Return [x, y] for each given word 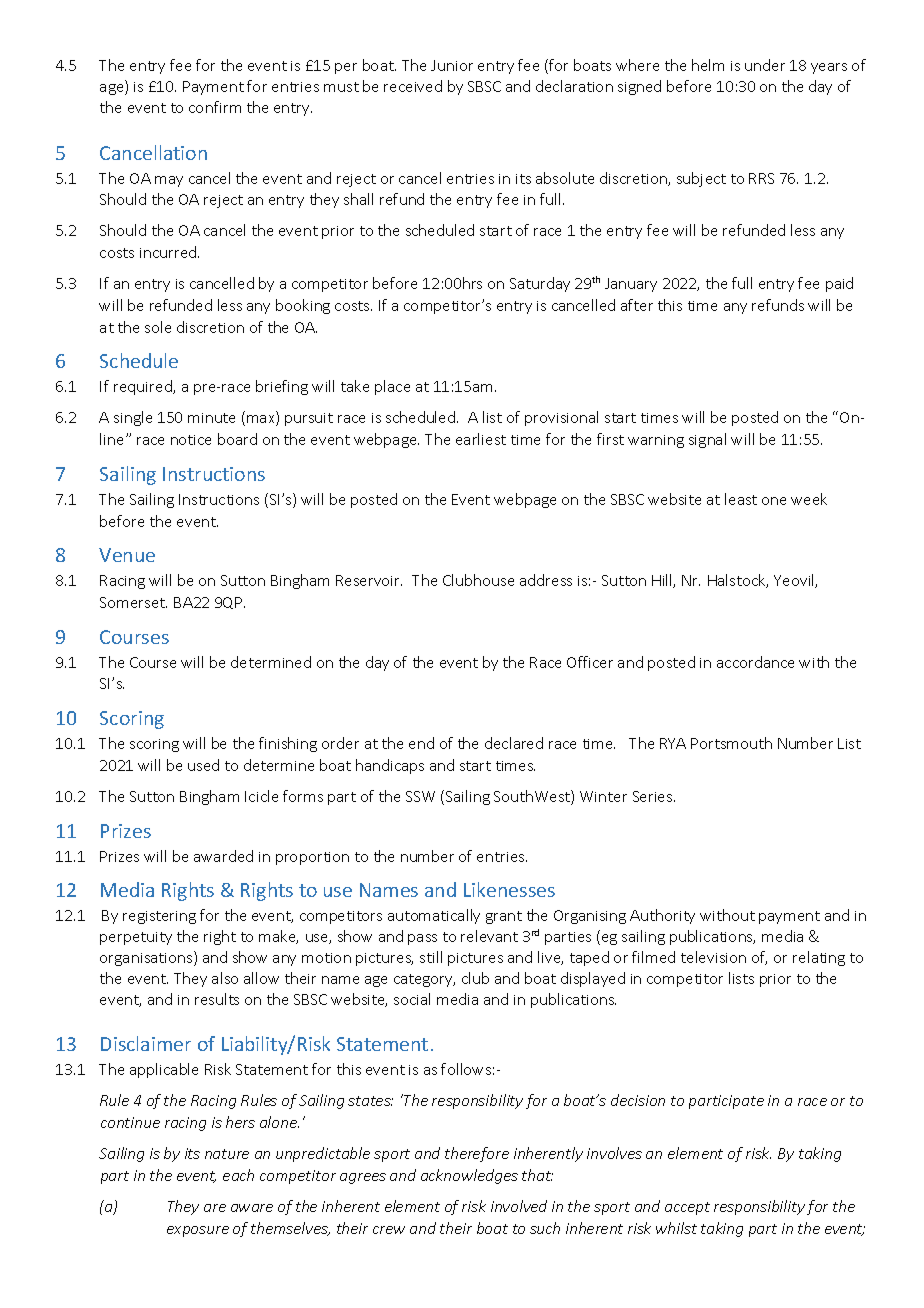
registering [159, 917]
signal [707, 440]
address [546, 580]
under [765, 65]
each [238, 1175]
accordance [755, 662]
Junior [452, 65]
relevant [489, 936]
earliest [481, 439]
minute [211, 418]
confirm [215, 107]
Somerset [133, 602]
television [713, 957]
